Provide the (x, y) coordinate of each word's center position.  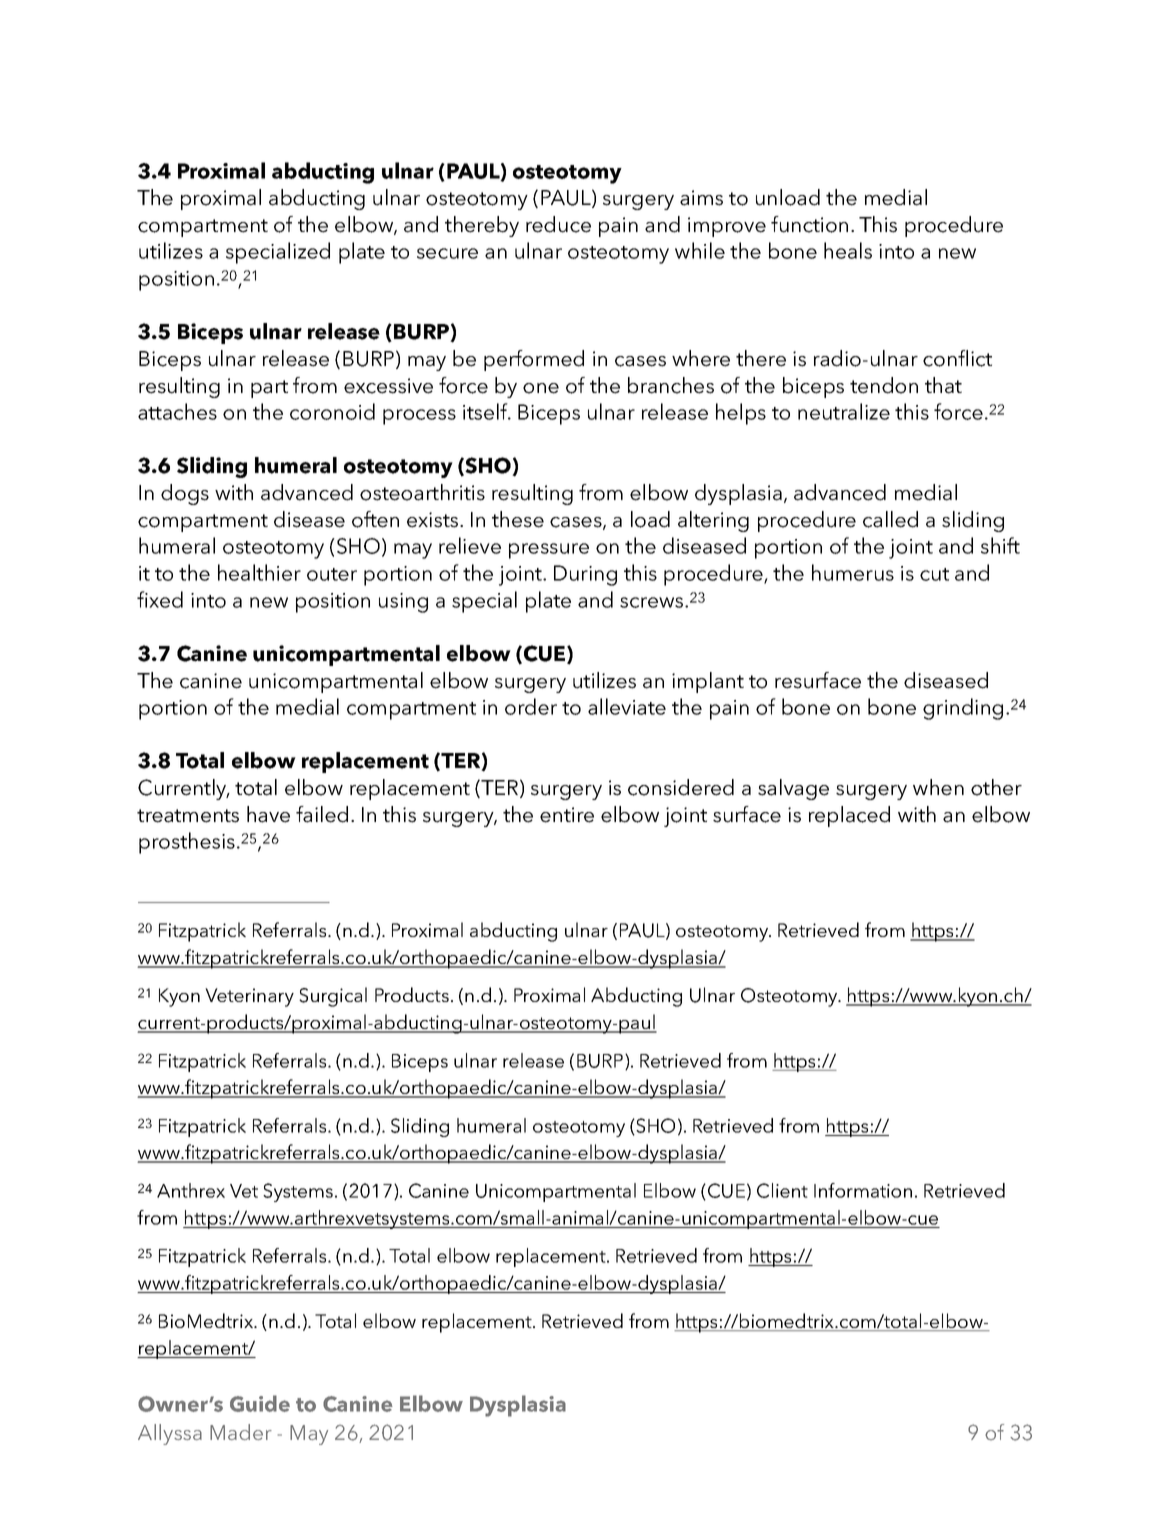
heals (848, 250)
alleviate (627, 706)
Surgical (333, 997)
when (938, 787)
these (518, 519)
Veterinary (249, 997)
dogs (185, 494)
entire (567, 815)
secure (447, 253)
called (890, 519)
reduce (558, 224)
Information (863, 1190)
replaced (849, 816)
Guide (260, 1403)
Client (782, 1190)
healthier (259, 572)
